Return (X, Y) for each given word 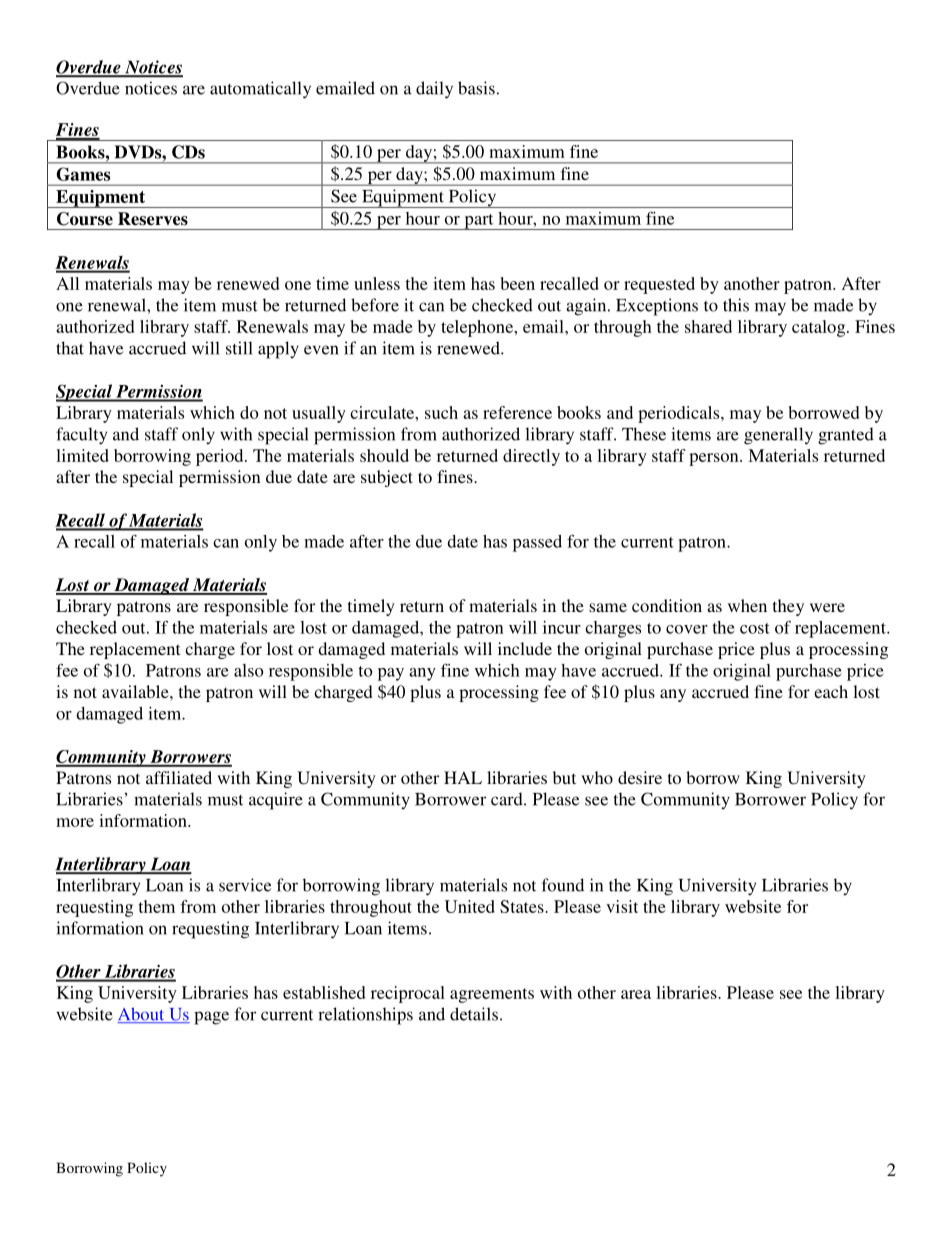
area (636, 994)
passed (537, 543)
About (142, 1015)
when (747, 605)
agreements (492, 995)
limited (82, 455)
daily (434, 90)
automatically (260, 90)
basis (476, 88)
